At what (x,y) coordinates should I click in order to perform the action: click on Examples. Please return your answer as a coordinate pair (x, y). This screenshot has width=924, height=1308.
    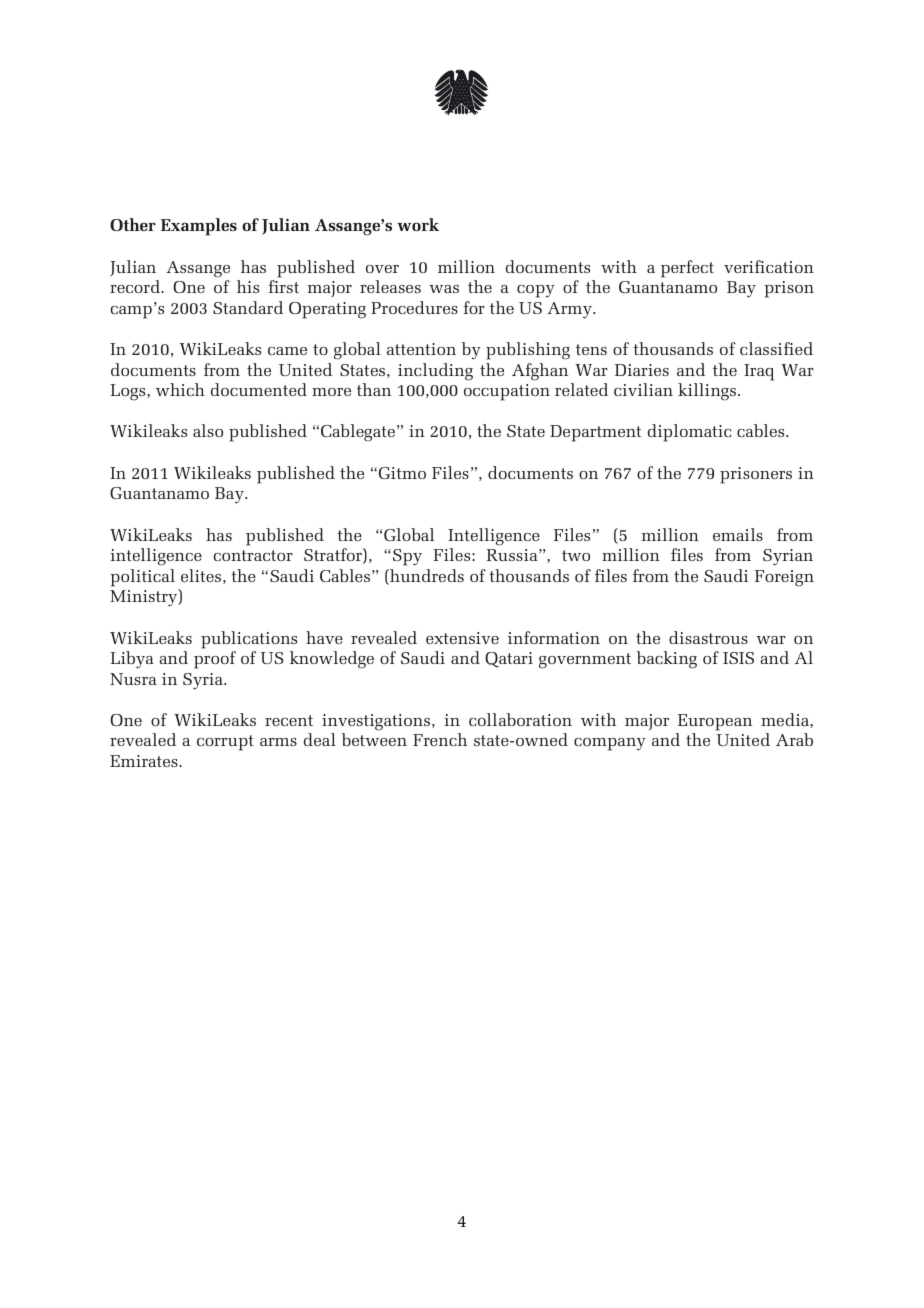
    Looking at the image, I should click on (199, 227).
